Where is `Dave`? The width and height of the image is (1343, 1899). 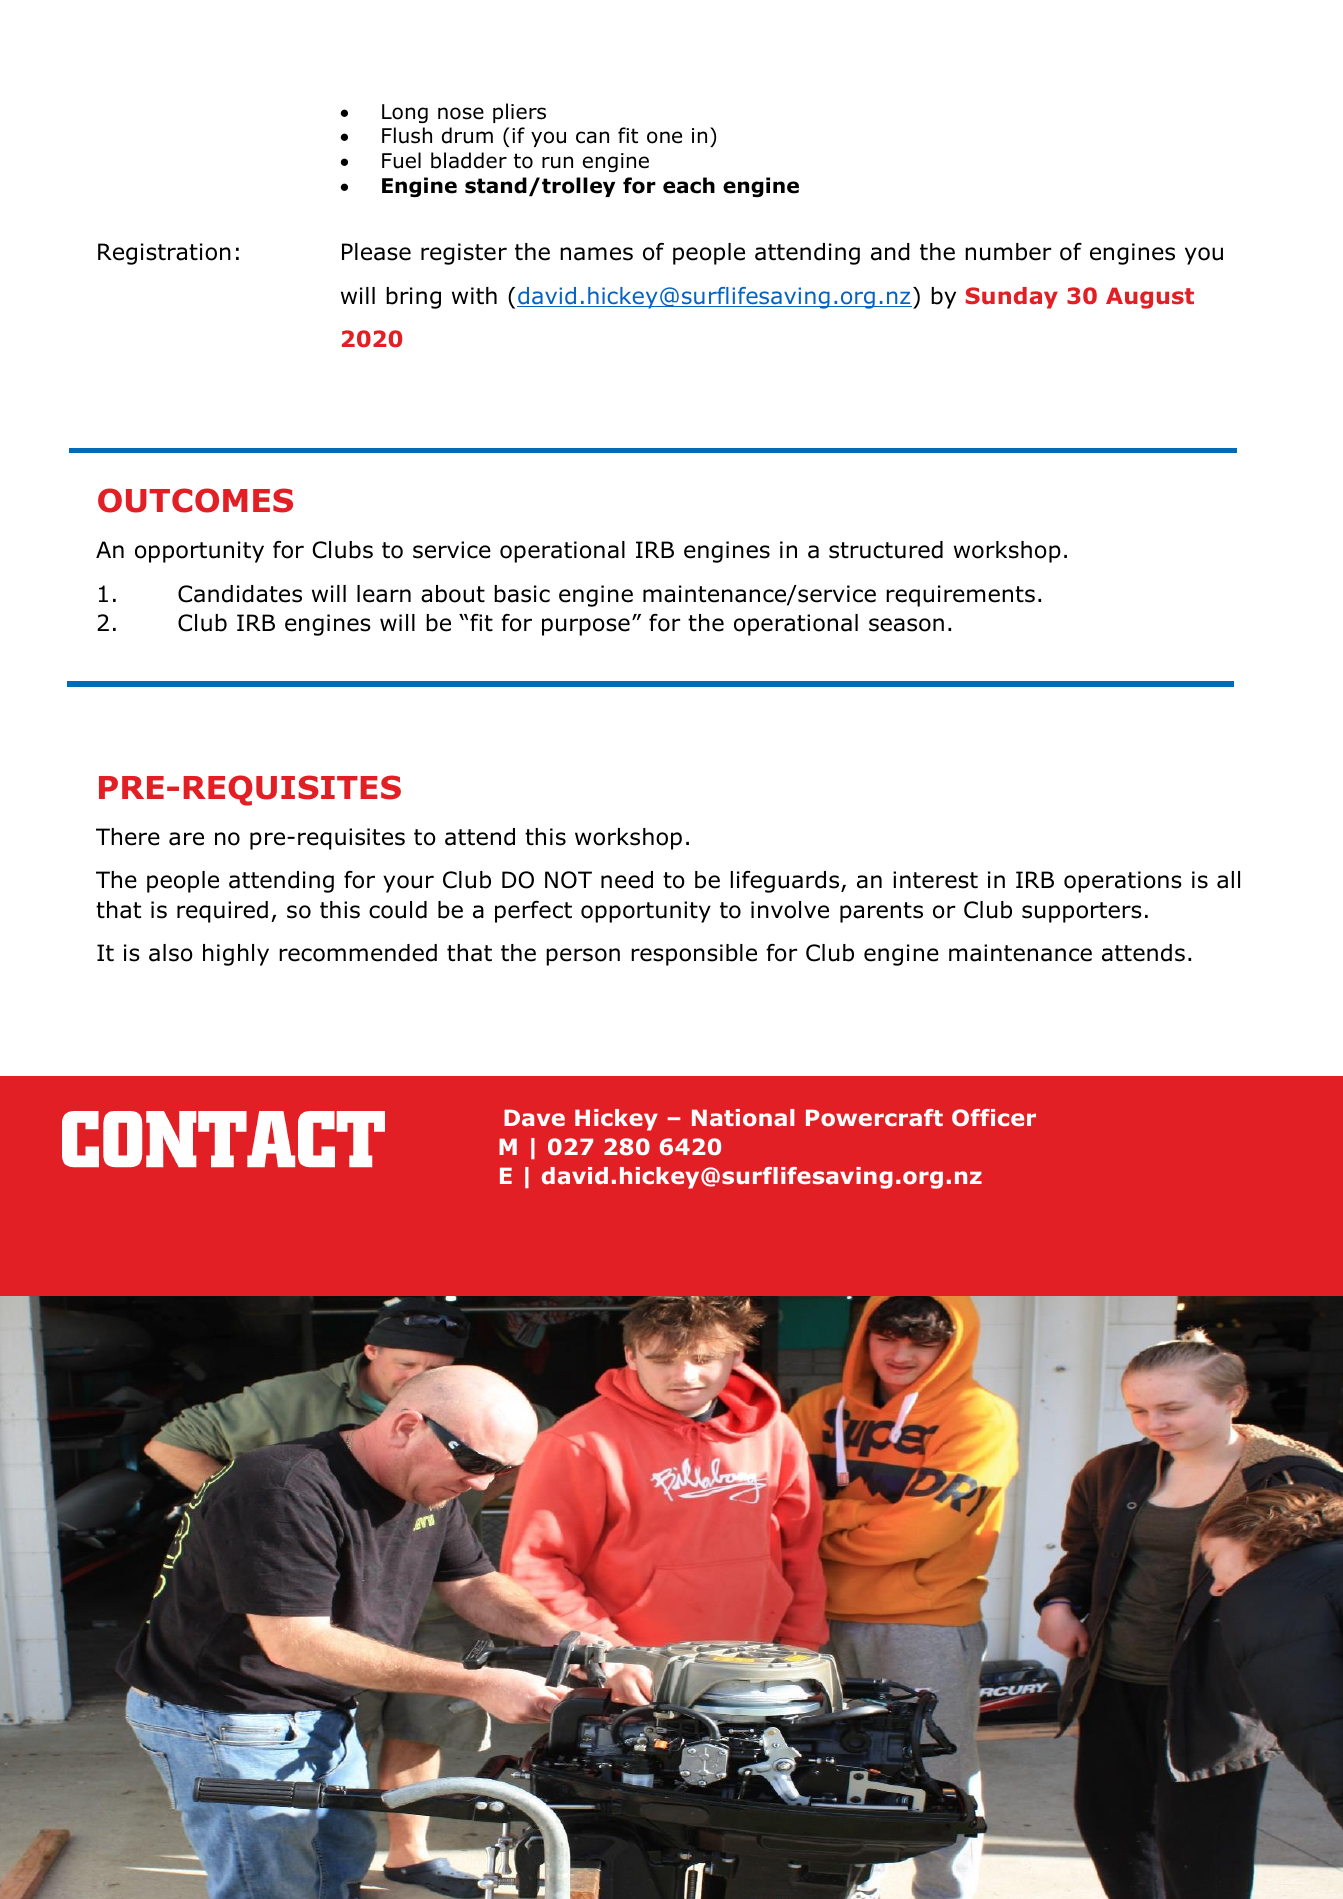
Dave is located at coordinates (534, 1117).
